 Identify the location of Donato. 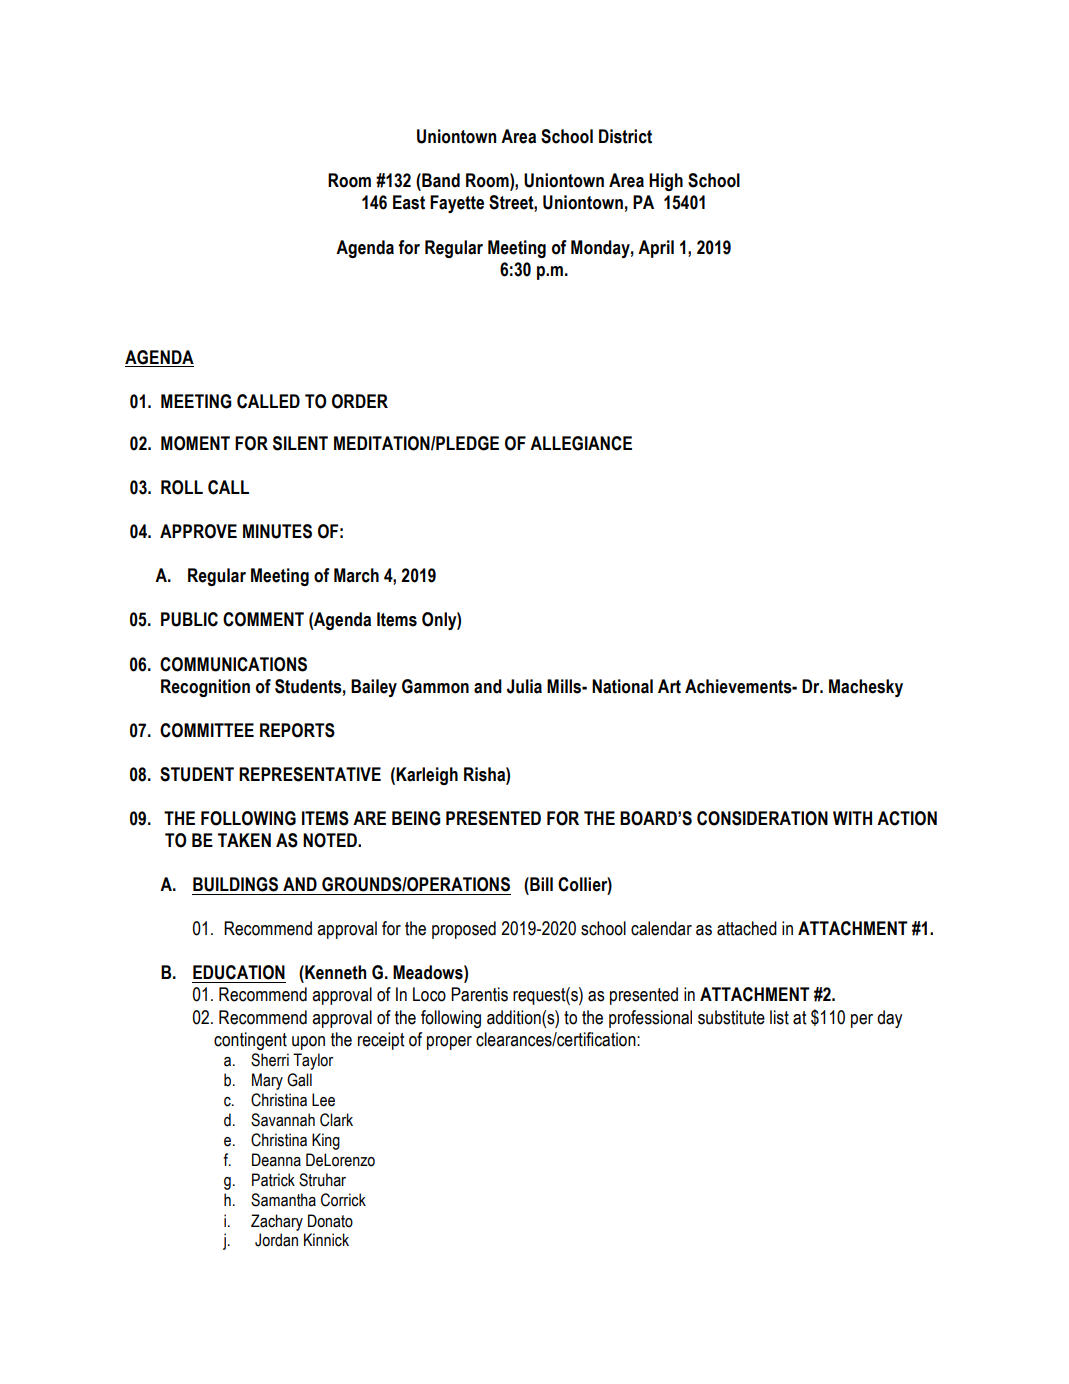
(330, 1221).
